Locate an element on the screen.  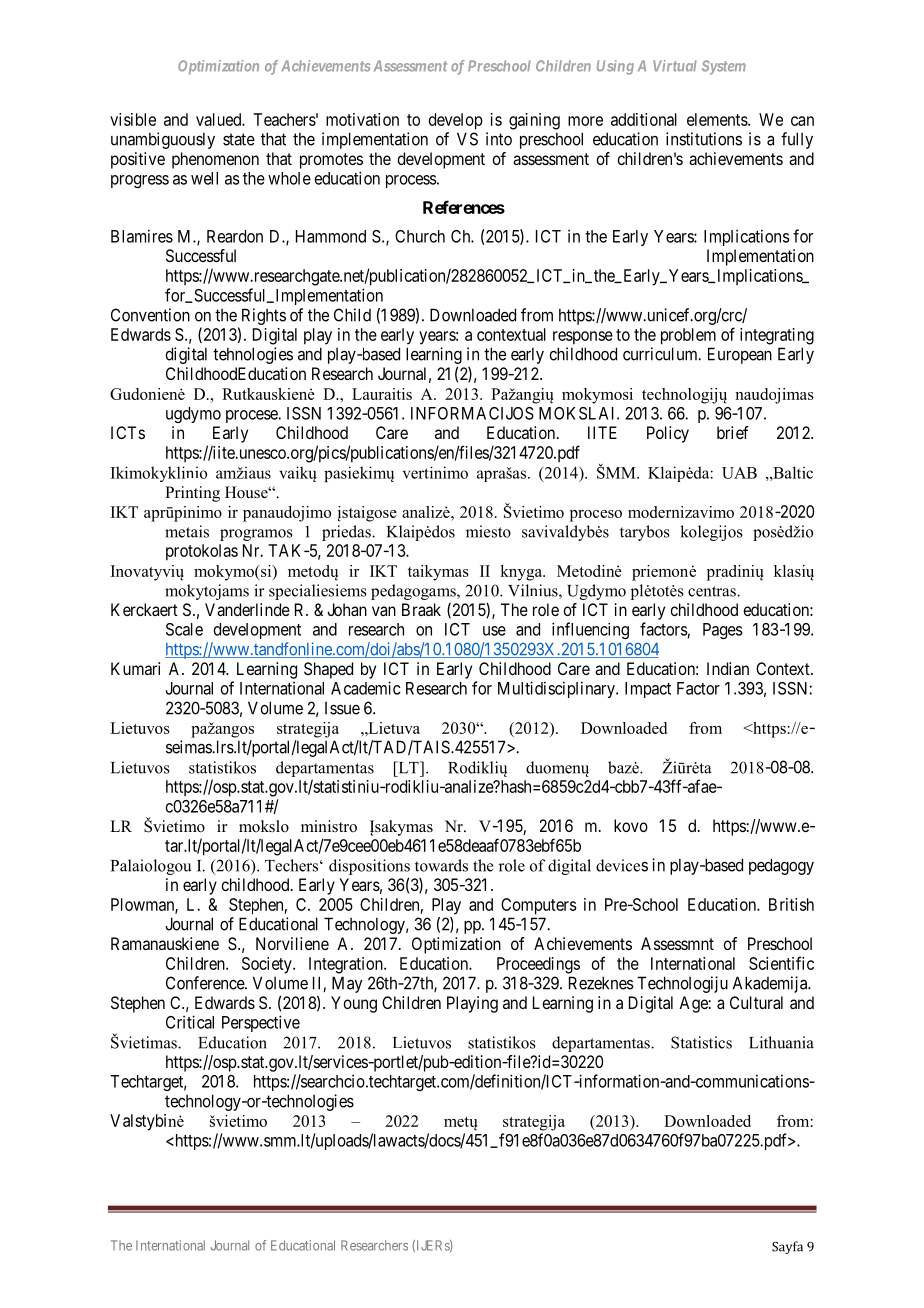
into is located at coordinates (499, 139).
